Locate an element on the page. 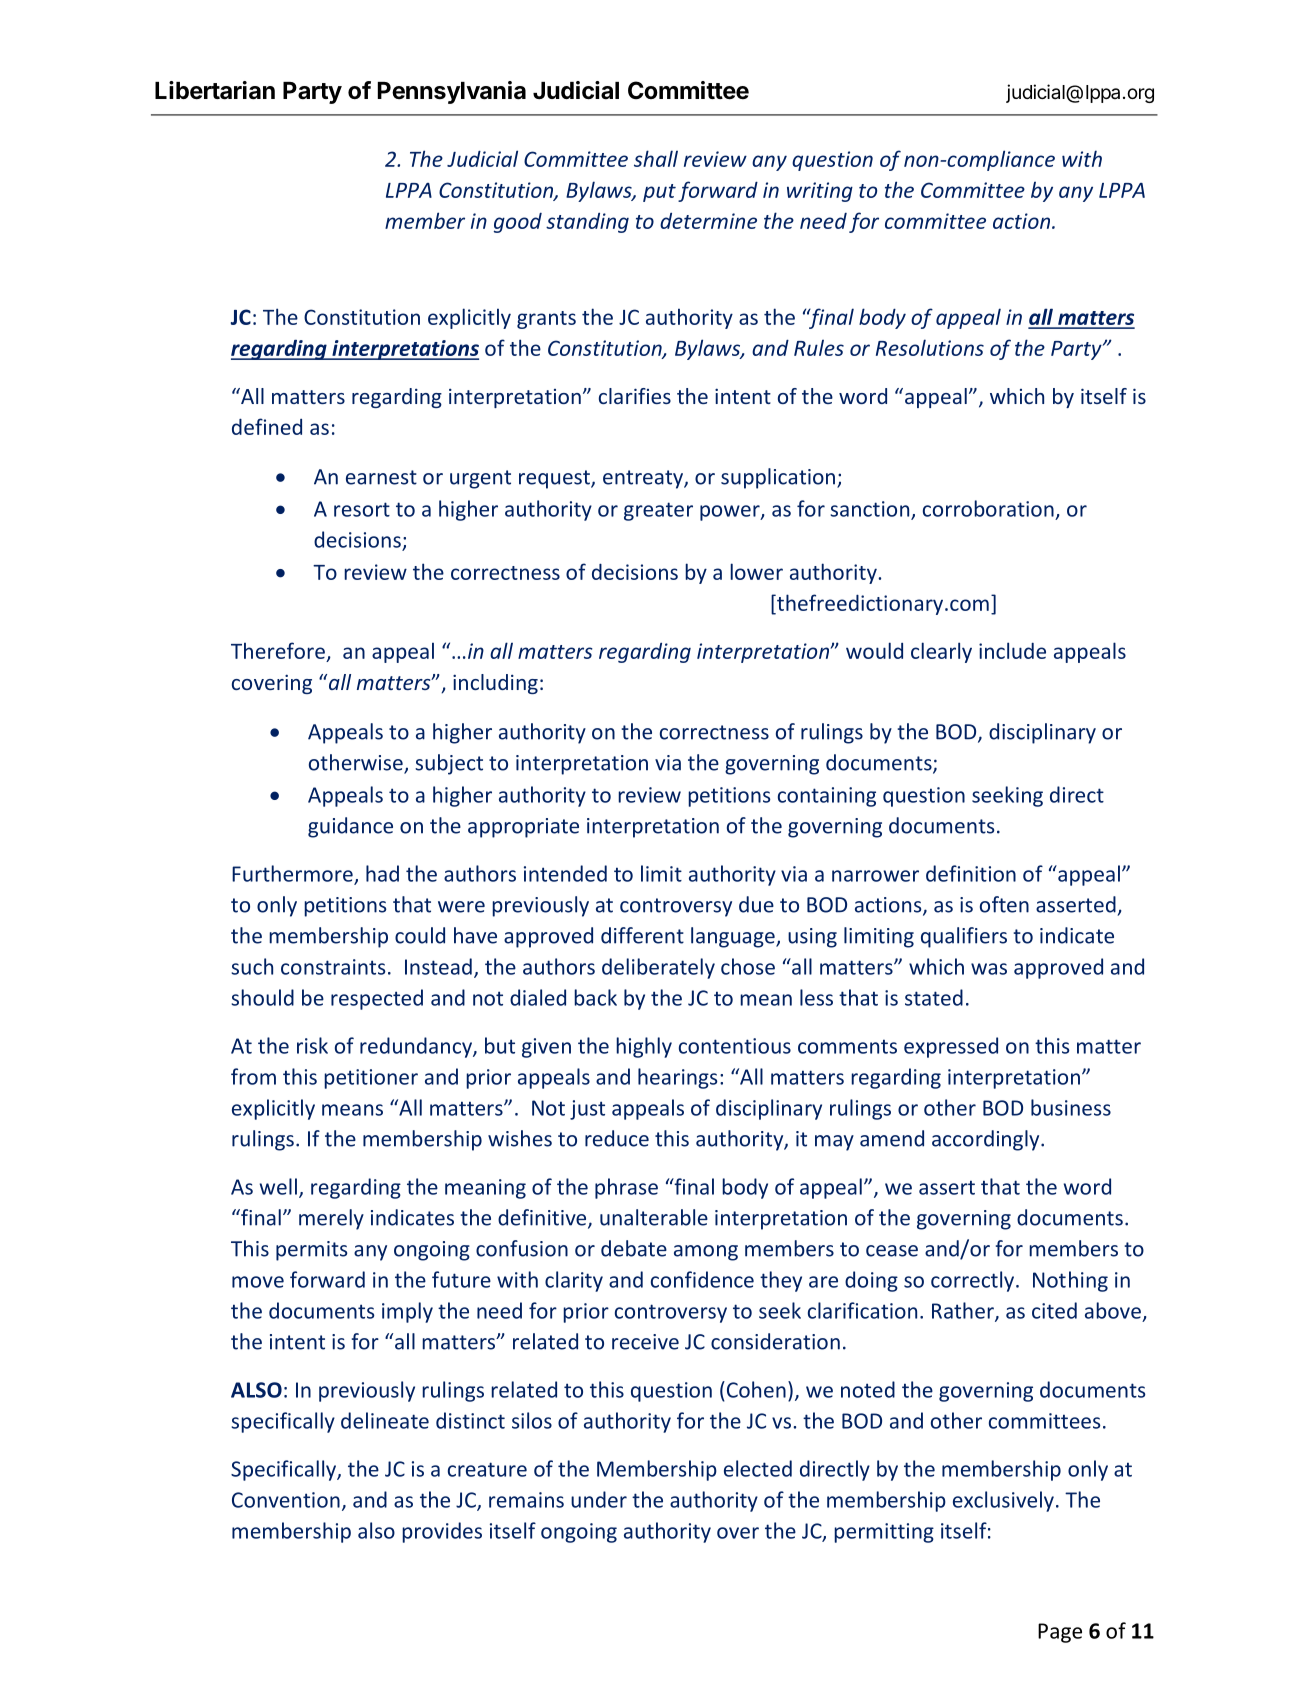  different is located at coordinates (642, 935).
